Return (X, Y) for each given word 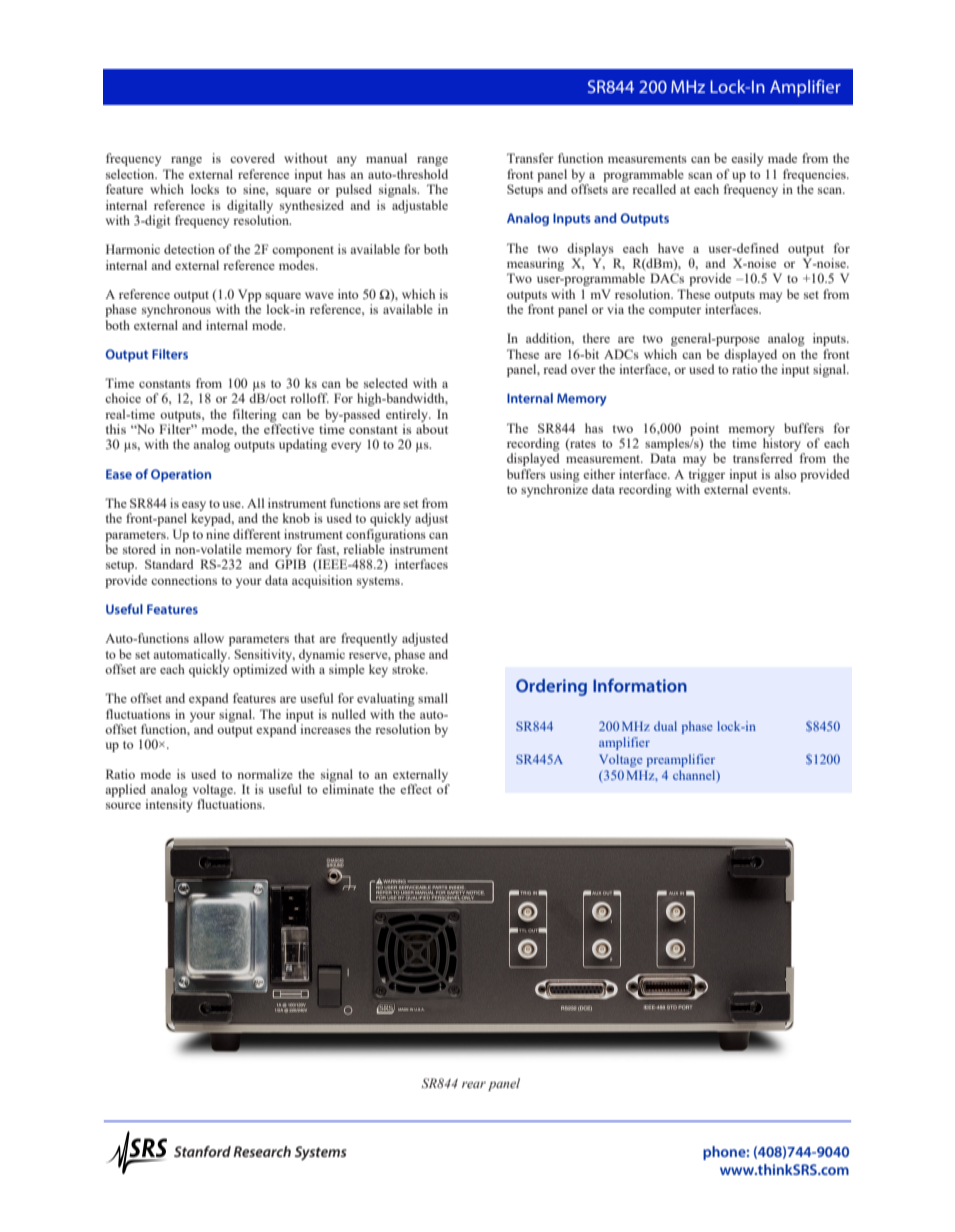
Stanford (202, 1151)
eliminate (348, 789)
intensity (169, 805)
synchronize (554, 490)
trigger (707, 475)
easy (194, 506)
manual (386, 158)
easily (747, 159)
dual (665, 726)
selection (131, 174)
